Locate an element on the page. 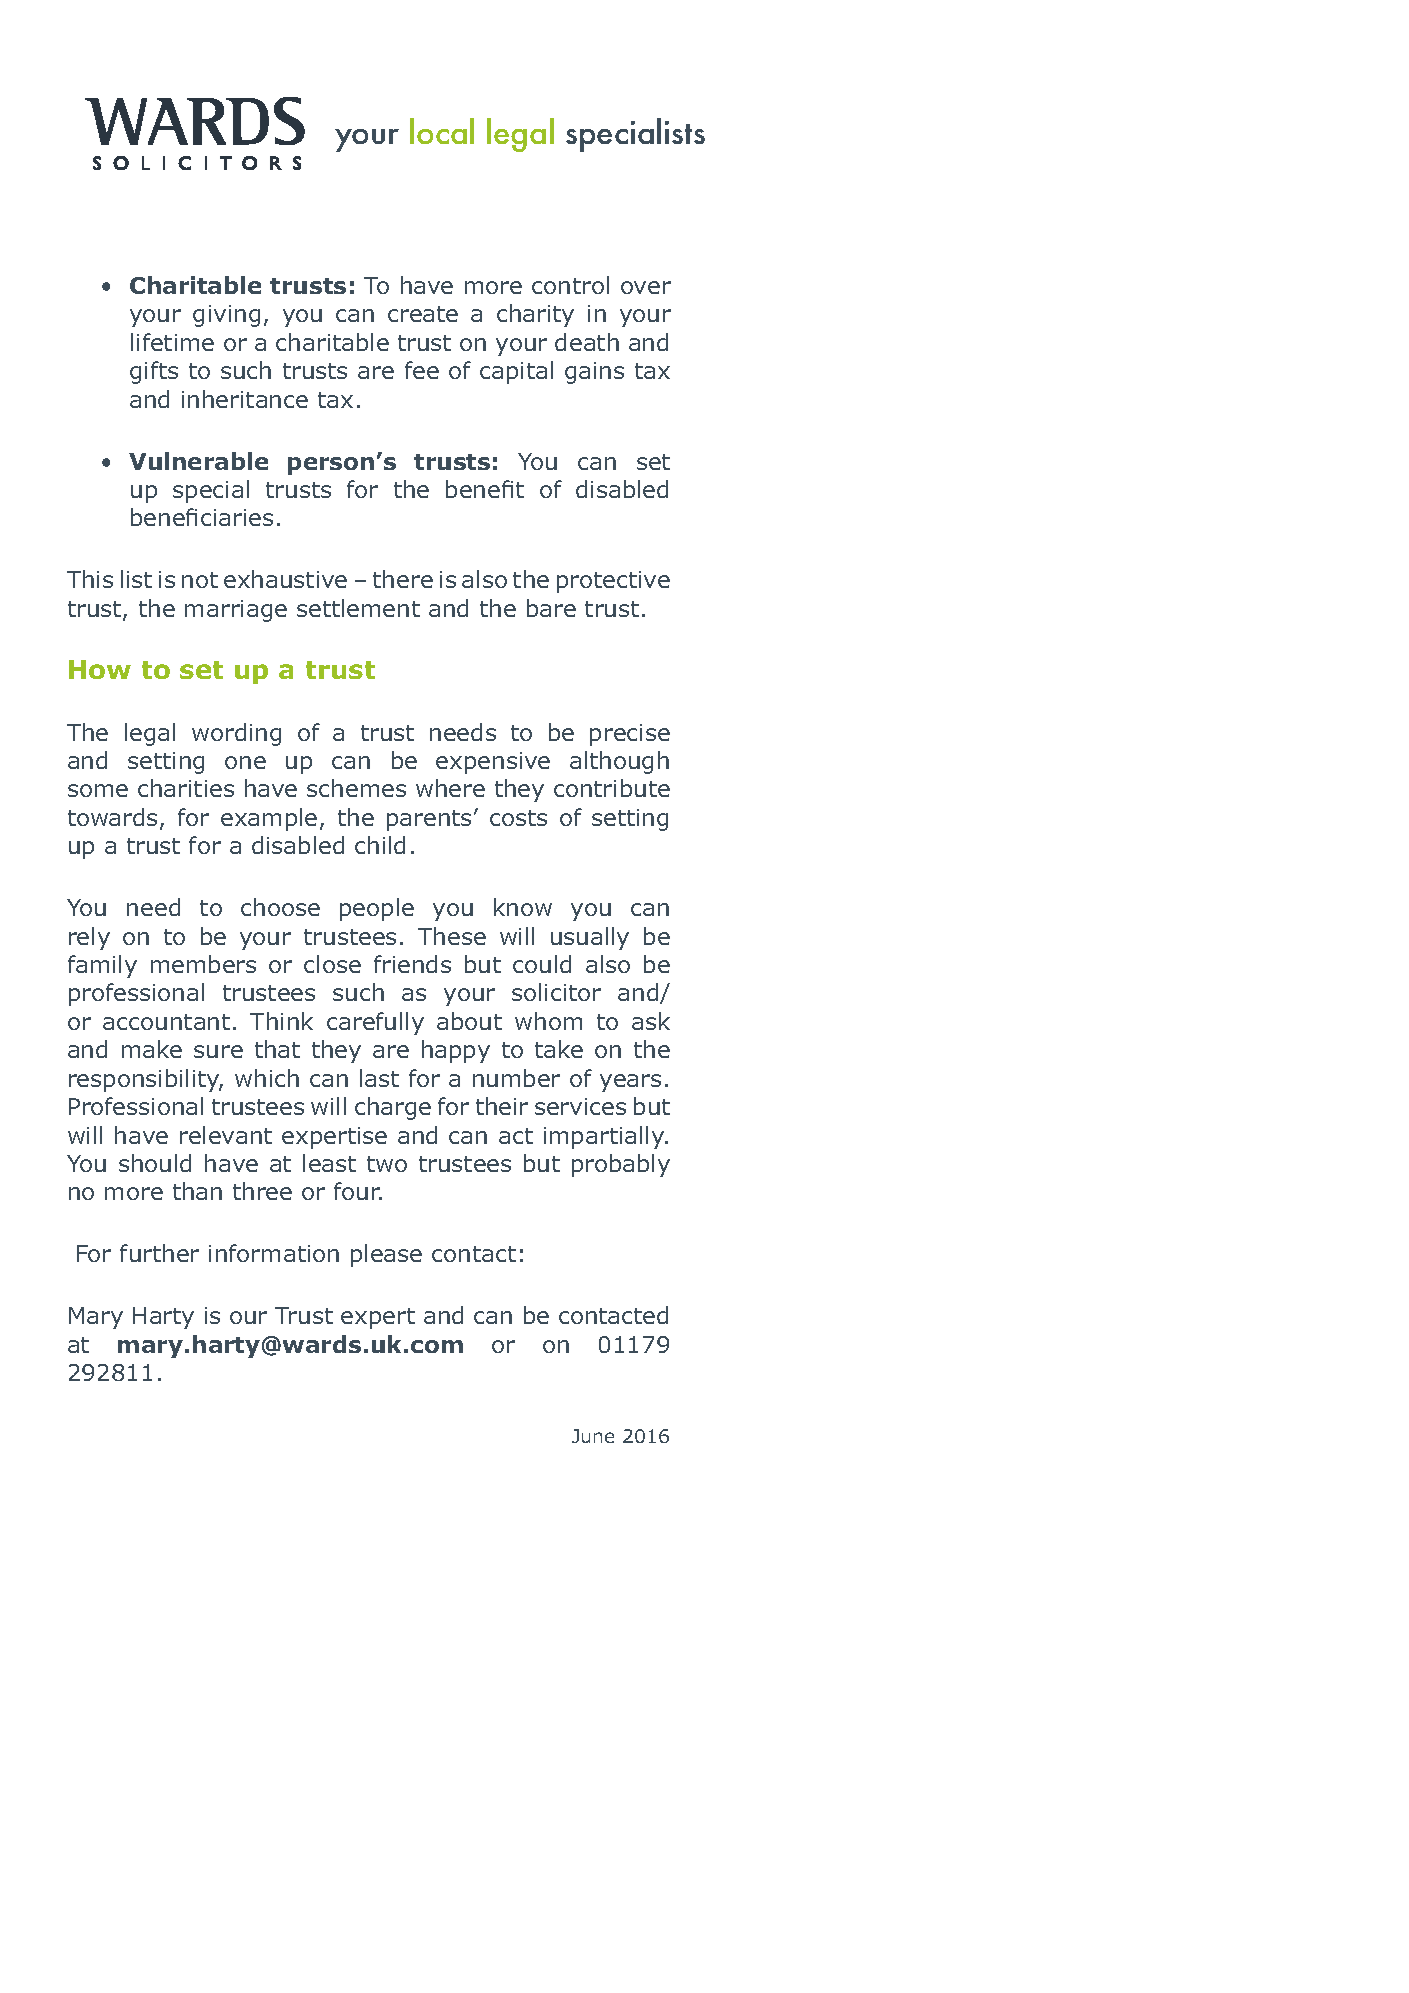 Image resolution: width=1409 pixels, height=1993 pixels. schemes is located at coordinates (356, 788).
